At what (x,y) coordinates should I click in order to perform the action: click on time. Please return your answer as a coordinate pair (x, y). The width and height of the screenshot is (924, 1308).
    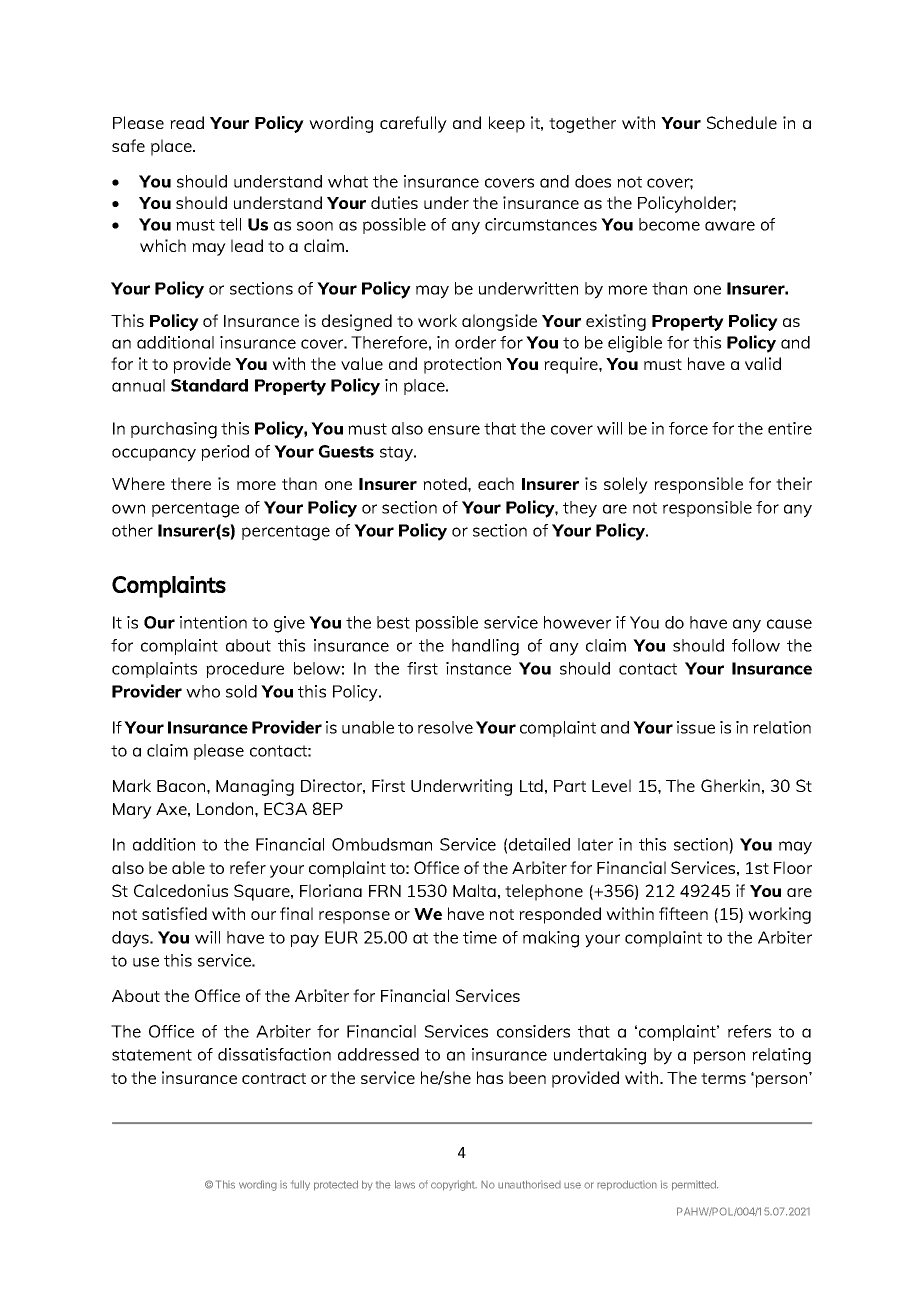
    Looking at the image, I should click on (480, 937).
